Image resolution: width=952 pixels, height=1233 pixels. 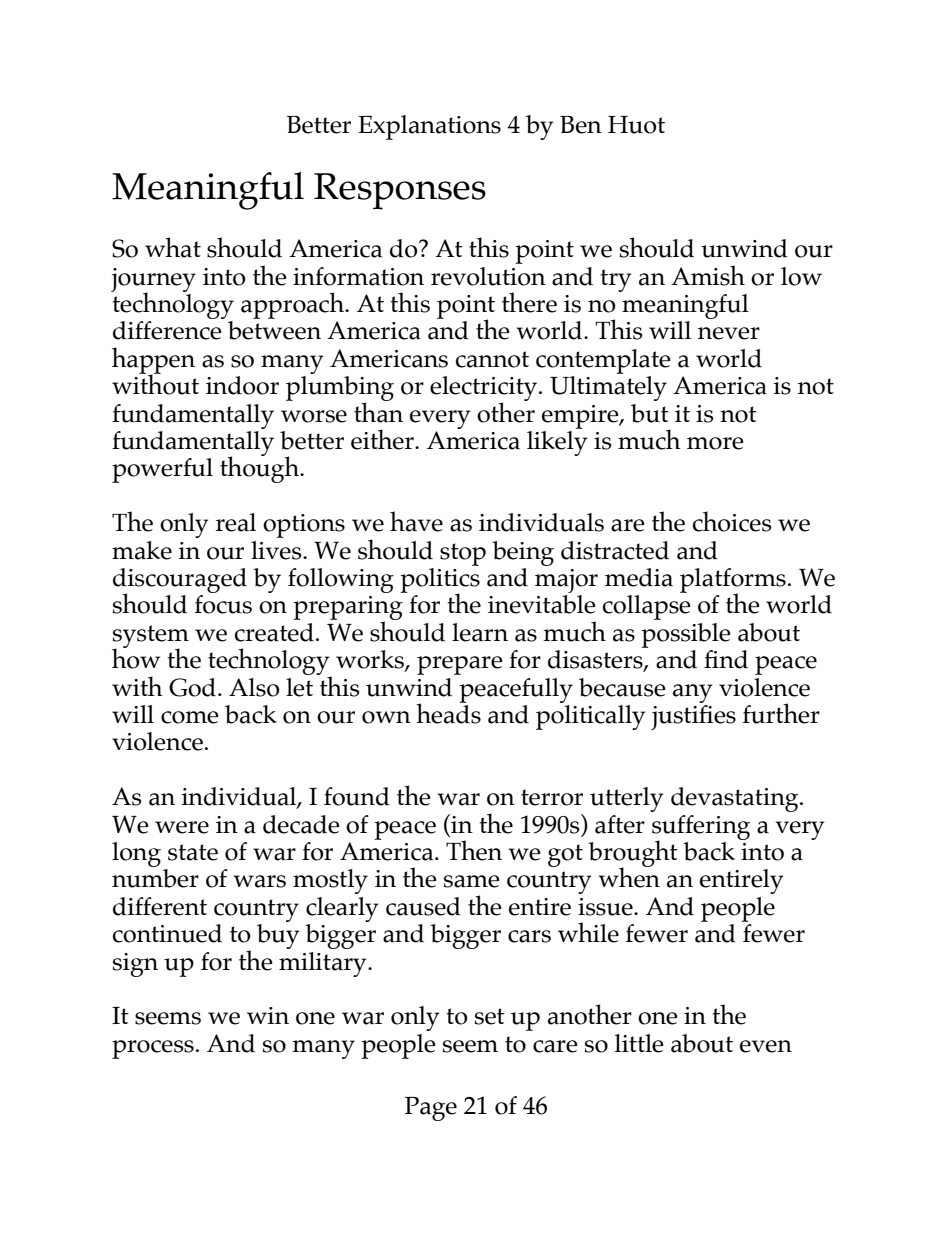 I want to click on Explanations, so click(x=429, y=127).
